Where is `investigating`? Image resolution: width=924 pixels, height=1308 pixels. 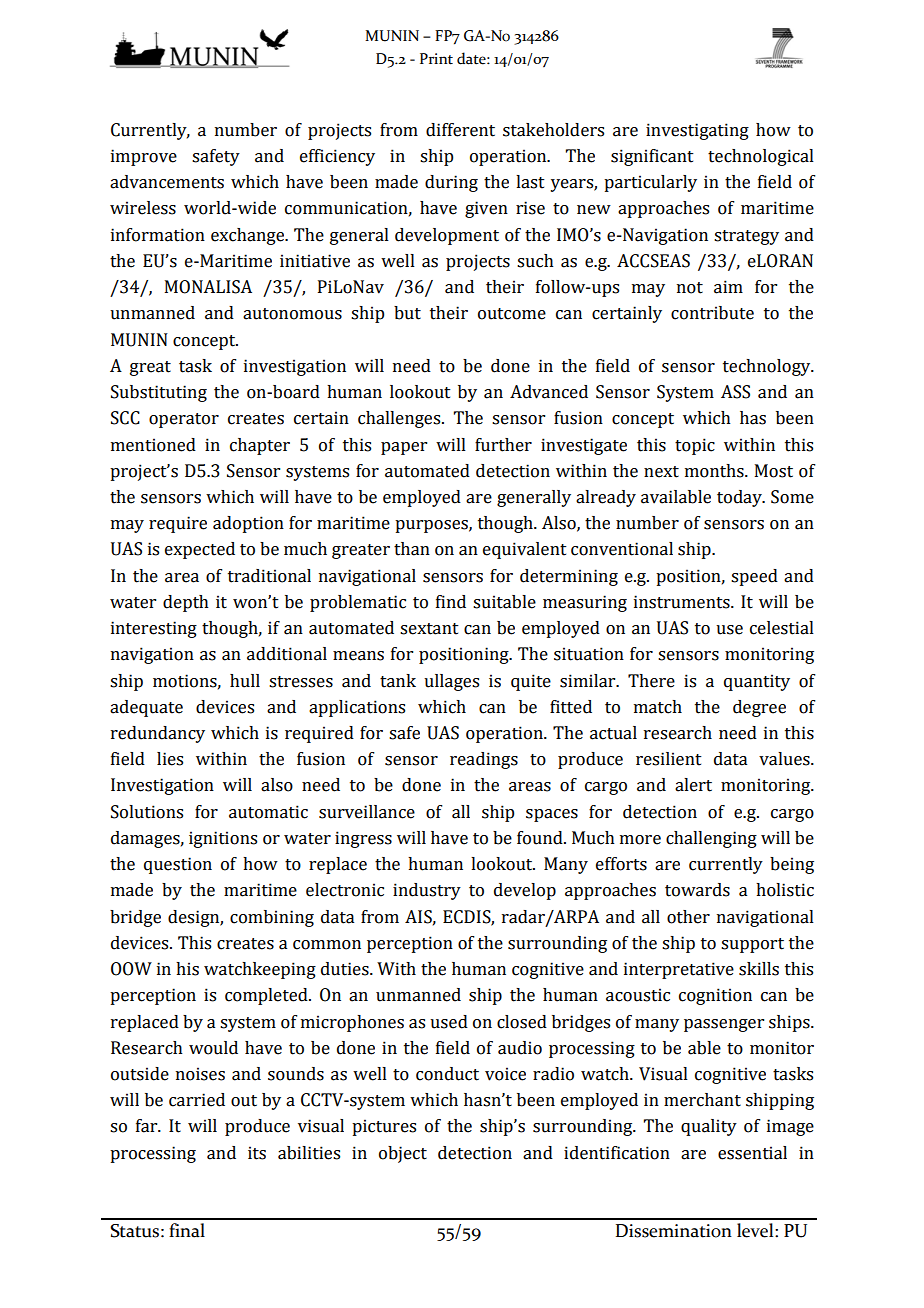 investigating is located at coordinates (697, 131).
